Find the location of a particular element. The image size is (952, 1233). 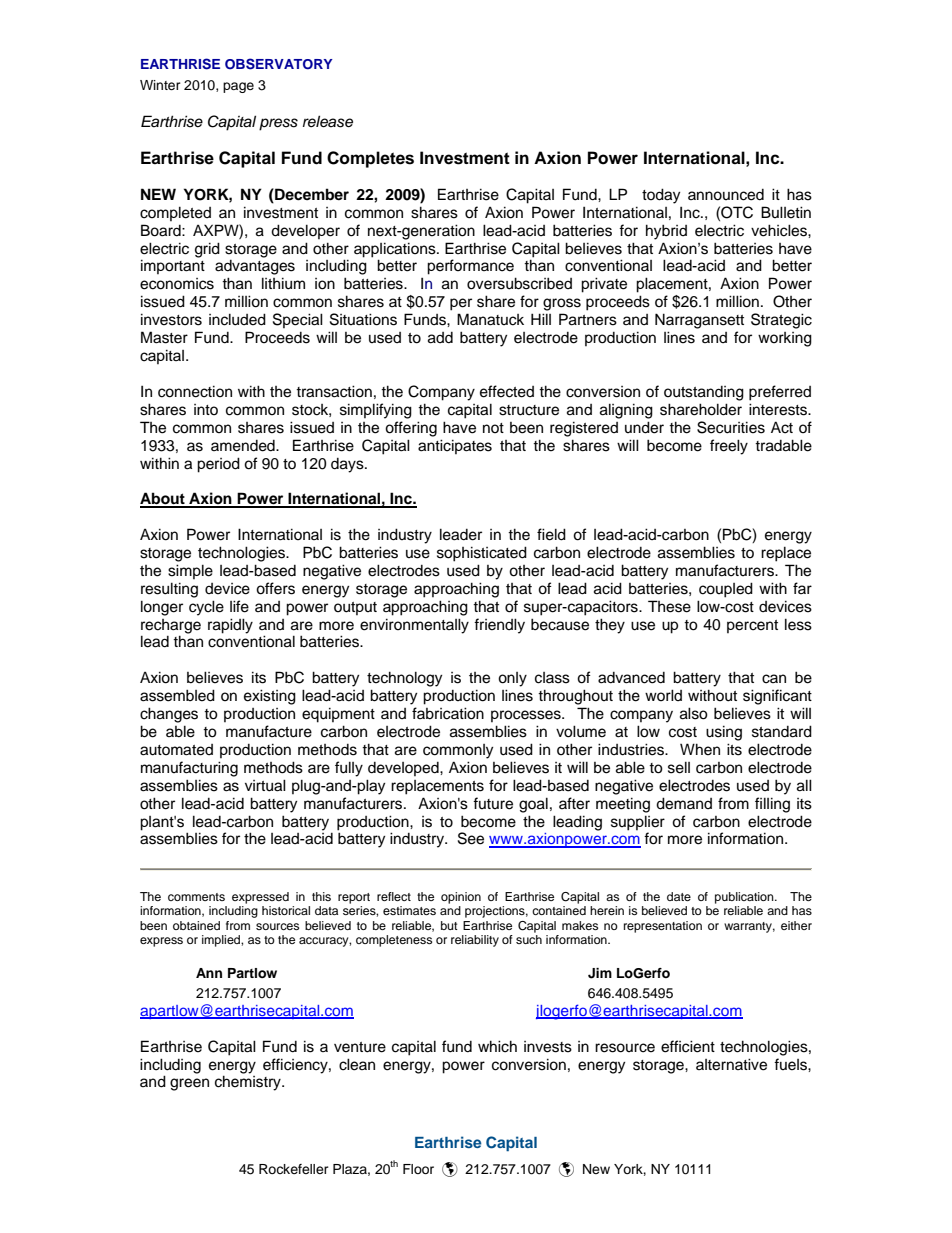

virtual is located at coordinates (265, 785).
